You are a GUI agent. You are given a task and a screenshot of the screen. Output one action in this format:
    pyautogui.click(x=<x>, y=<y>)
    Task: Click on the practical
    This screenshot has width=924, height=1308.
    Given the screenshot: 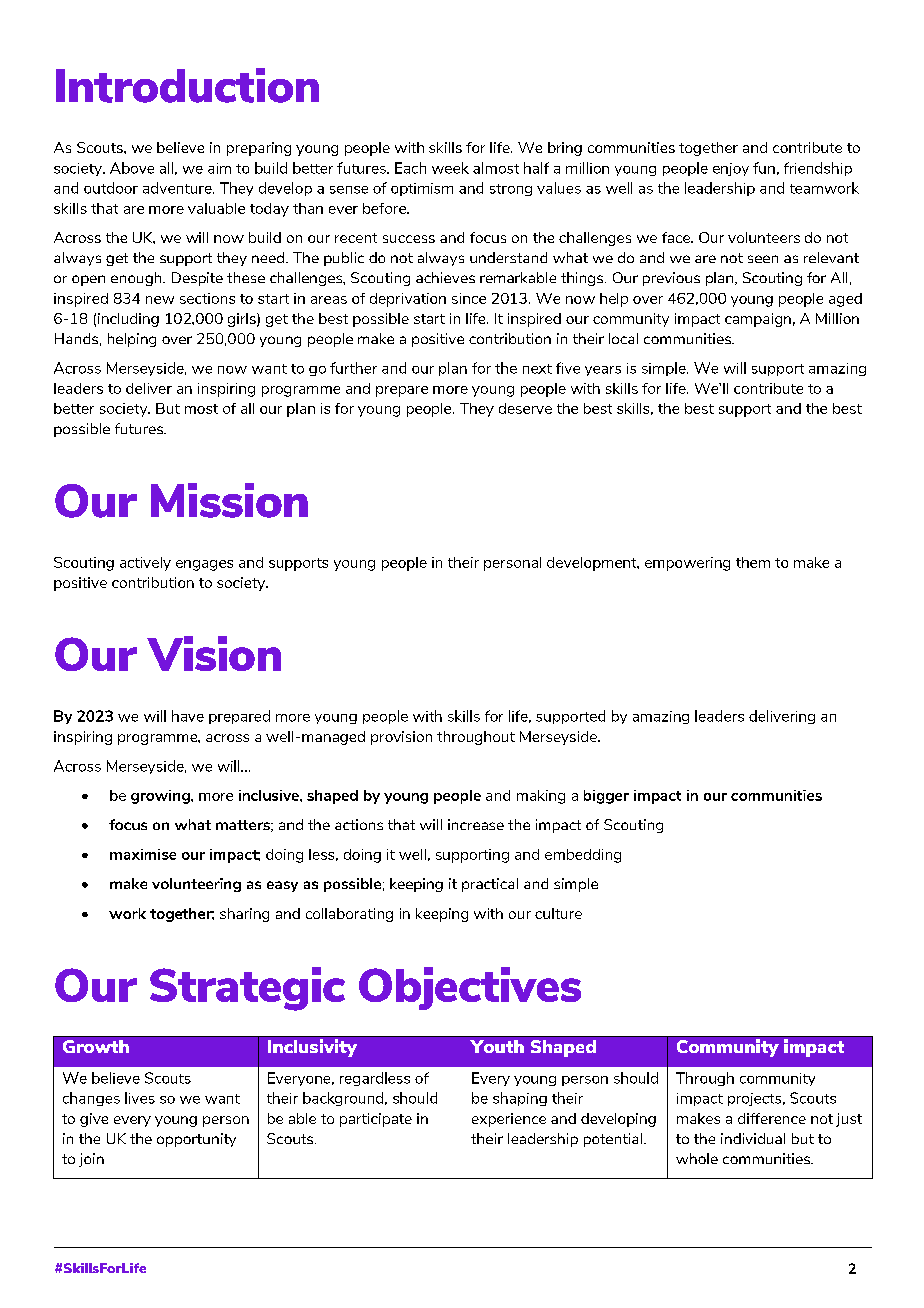 What is the action you would take?
    pyautogui.click(x=490, y=885)
